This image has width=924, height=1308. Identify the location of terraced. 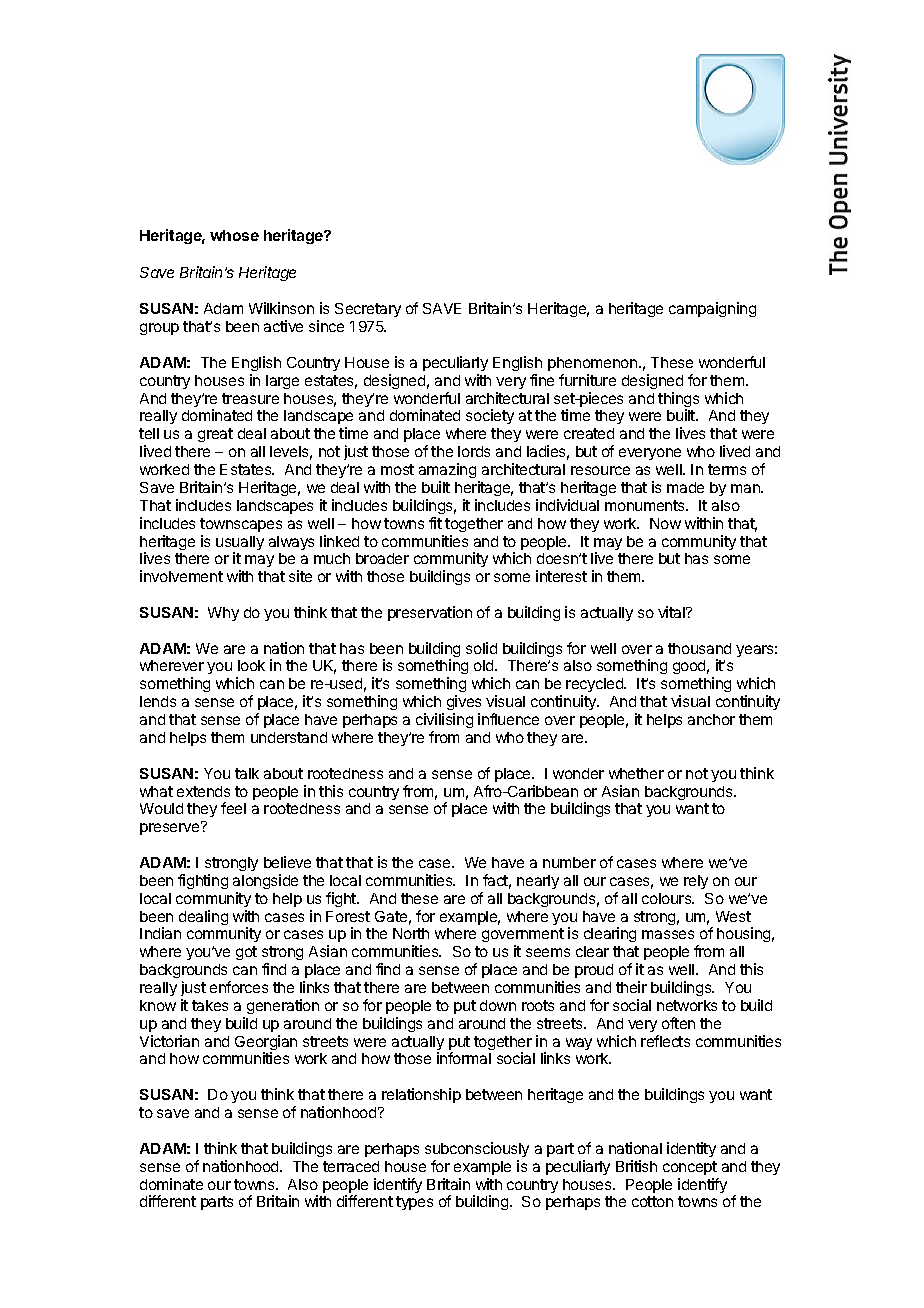
(351, 1166).
